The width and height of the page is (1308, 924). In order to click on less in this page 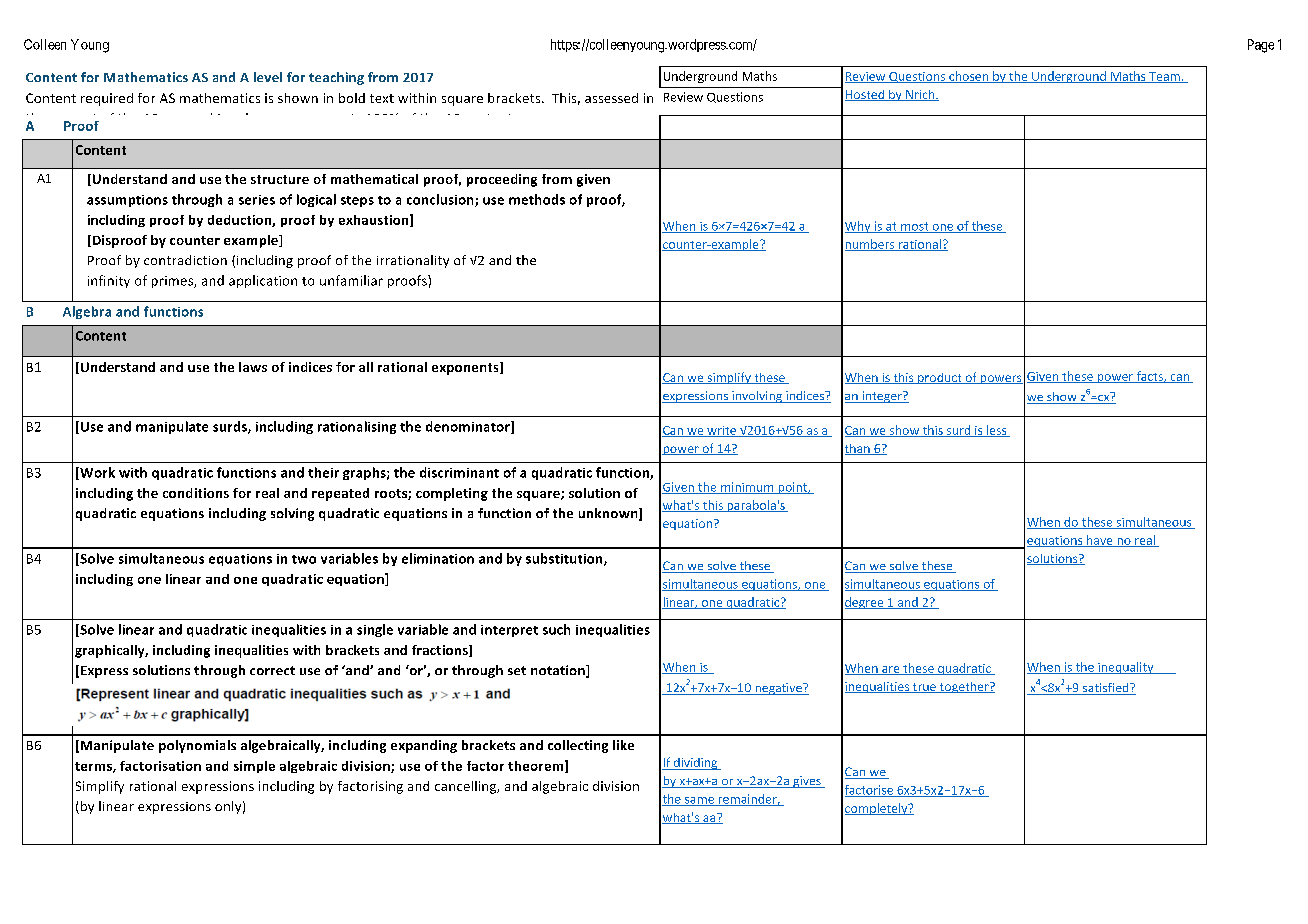, I will do `click(997, 431)`.
